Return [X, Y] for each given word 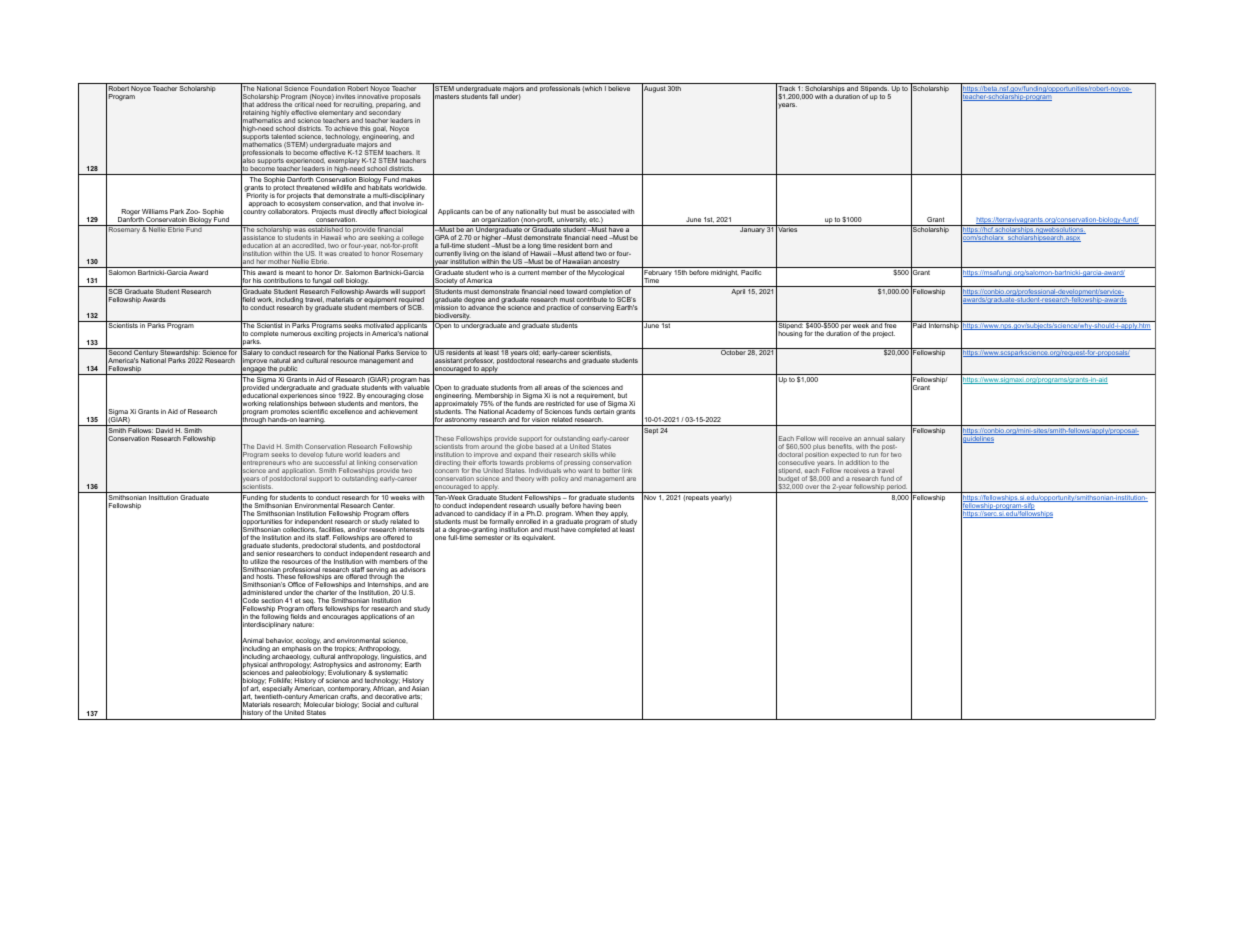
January [752, 229]
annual [874, 438]
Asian [420, 687]
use [592, 404]
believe [619, 88]
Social [371, 704]
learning [312, 421]
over [812, 487]
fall [494, 96]
